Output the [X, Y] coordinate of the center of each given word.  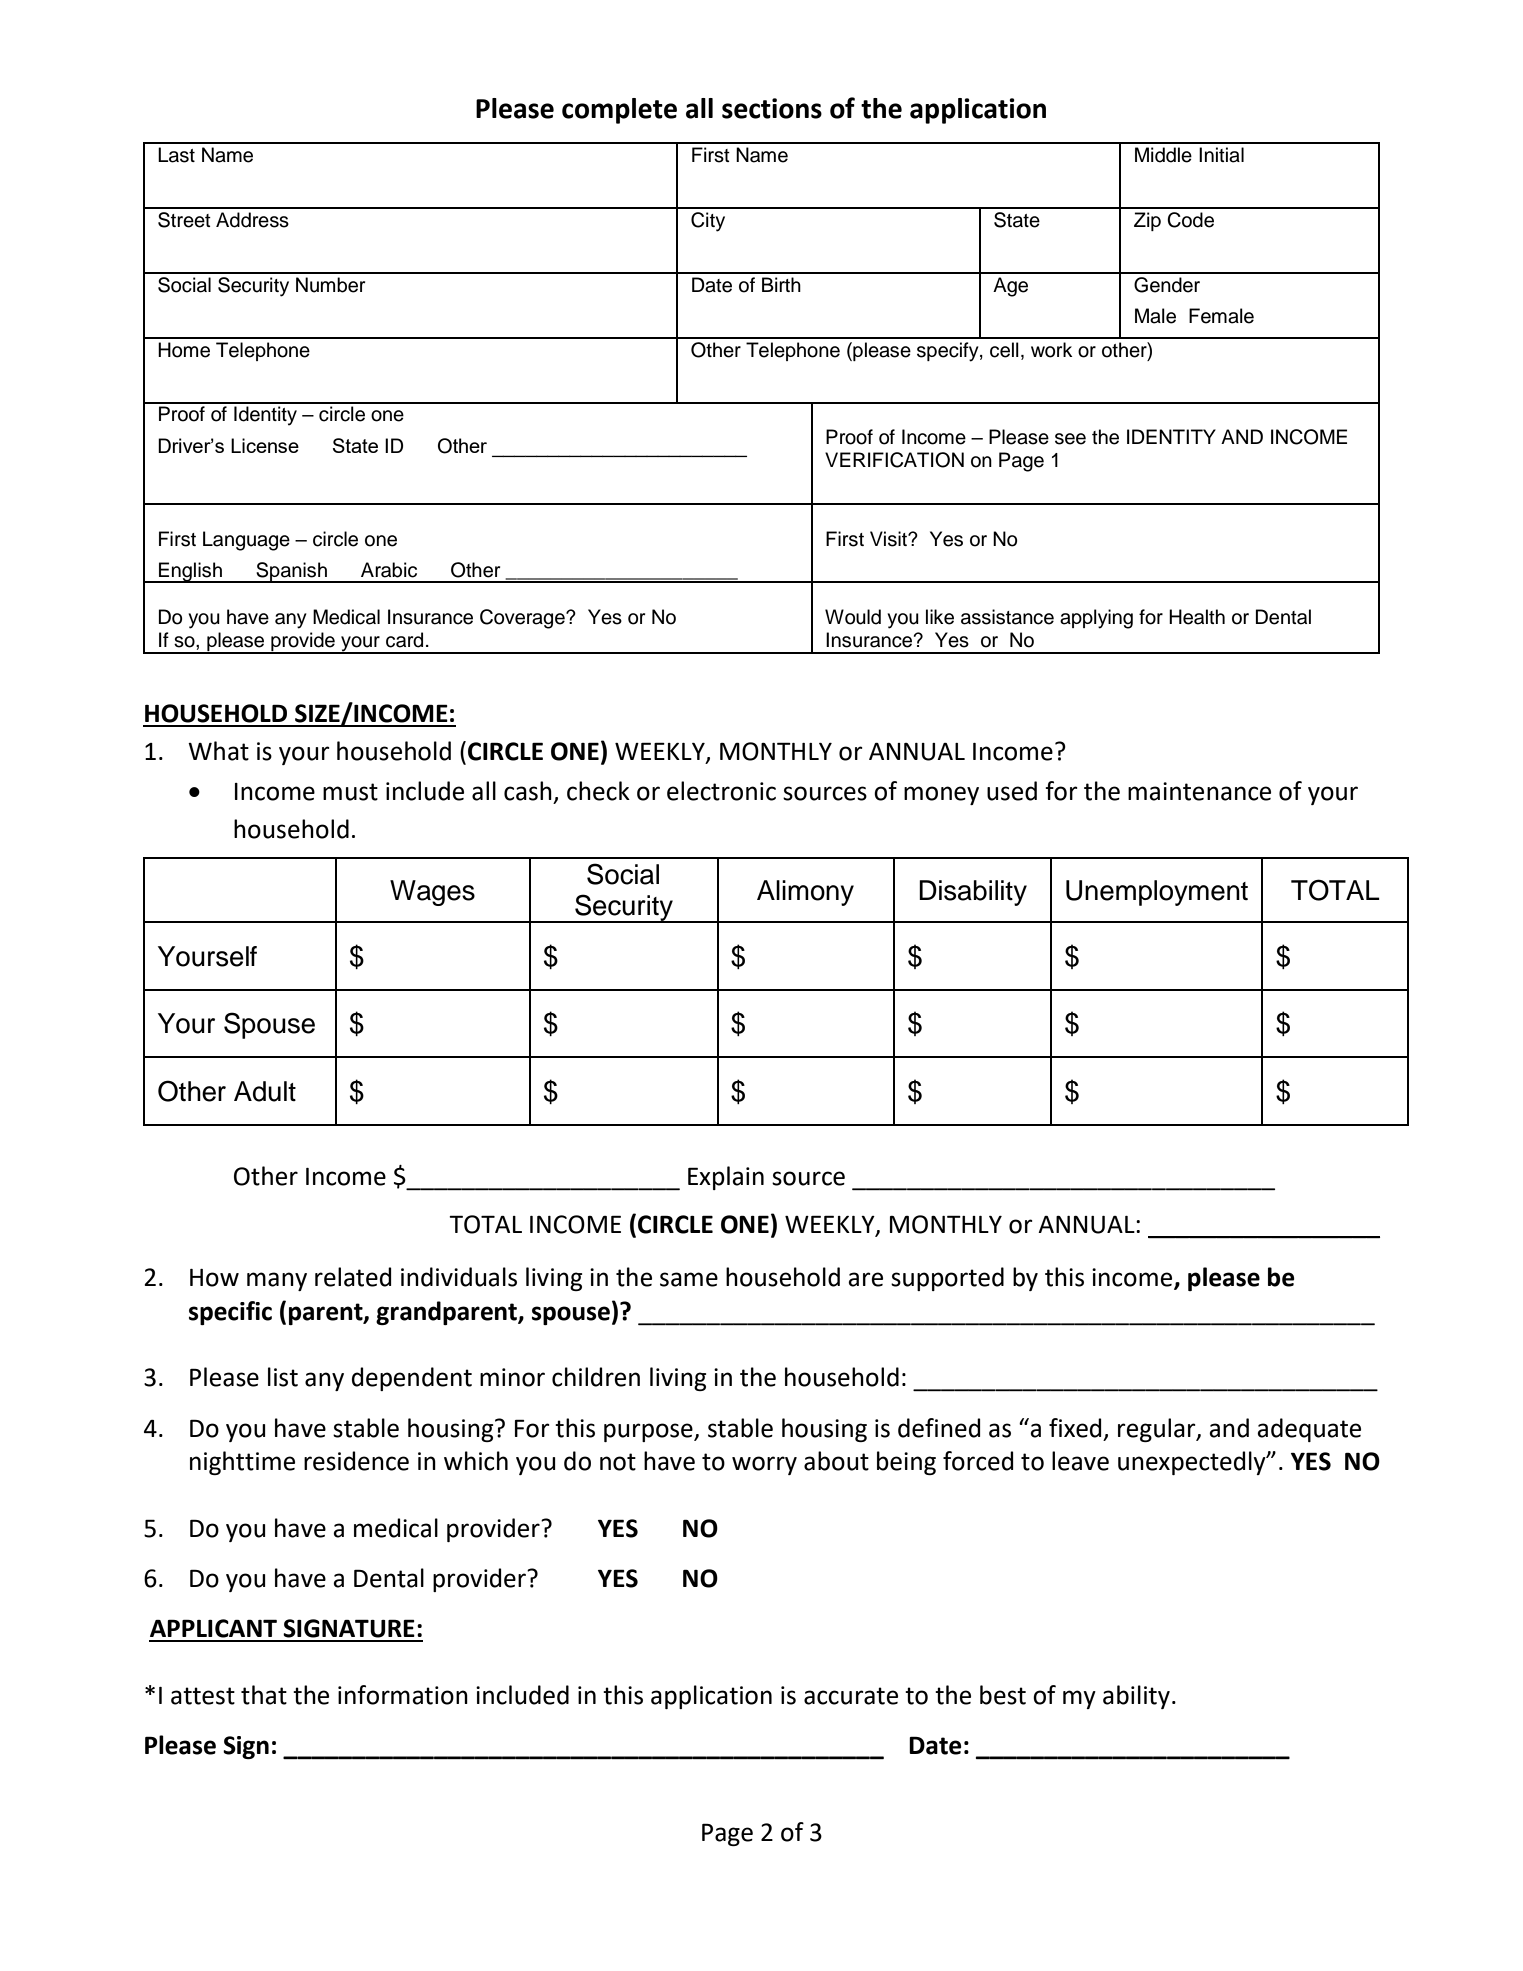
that [264, 1695]
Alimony [805, 893]
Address [252, 220]
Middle [1163, 155]
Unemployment [1157, 893]
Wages [432, 893]
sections [772, 108]
